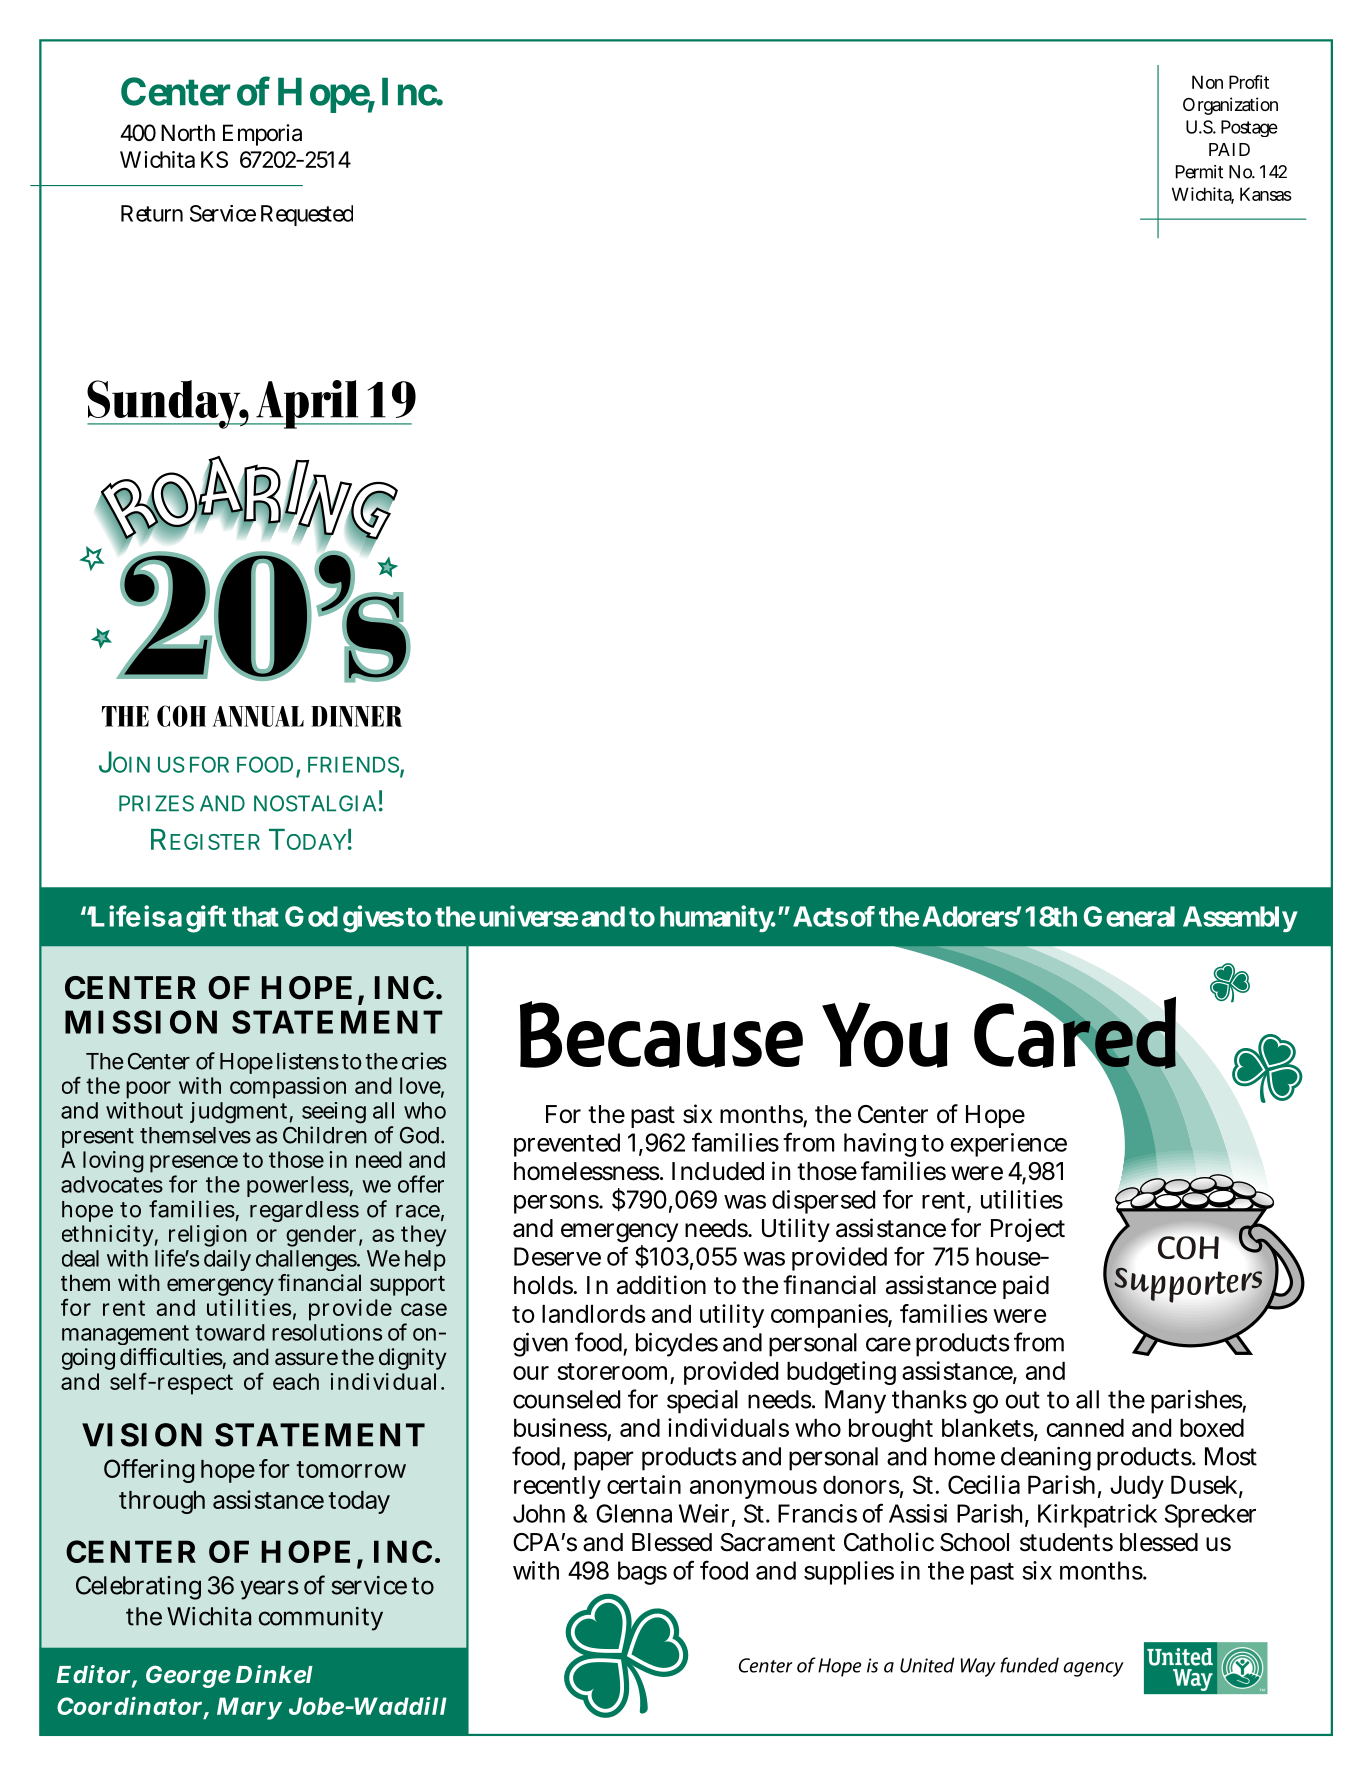  I want to click on gift, so click(206, 919).
